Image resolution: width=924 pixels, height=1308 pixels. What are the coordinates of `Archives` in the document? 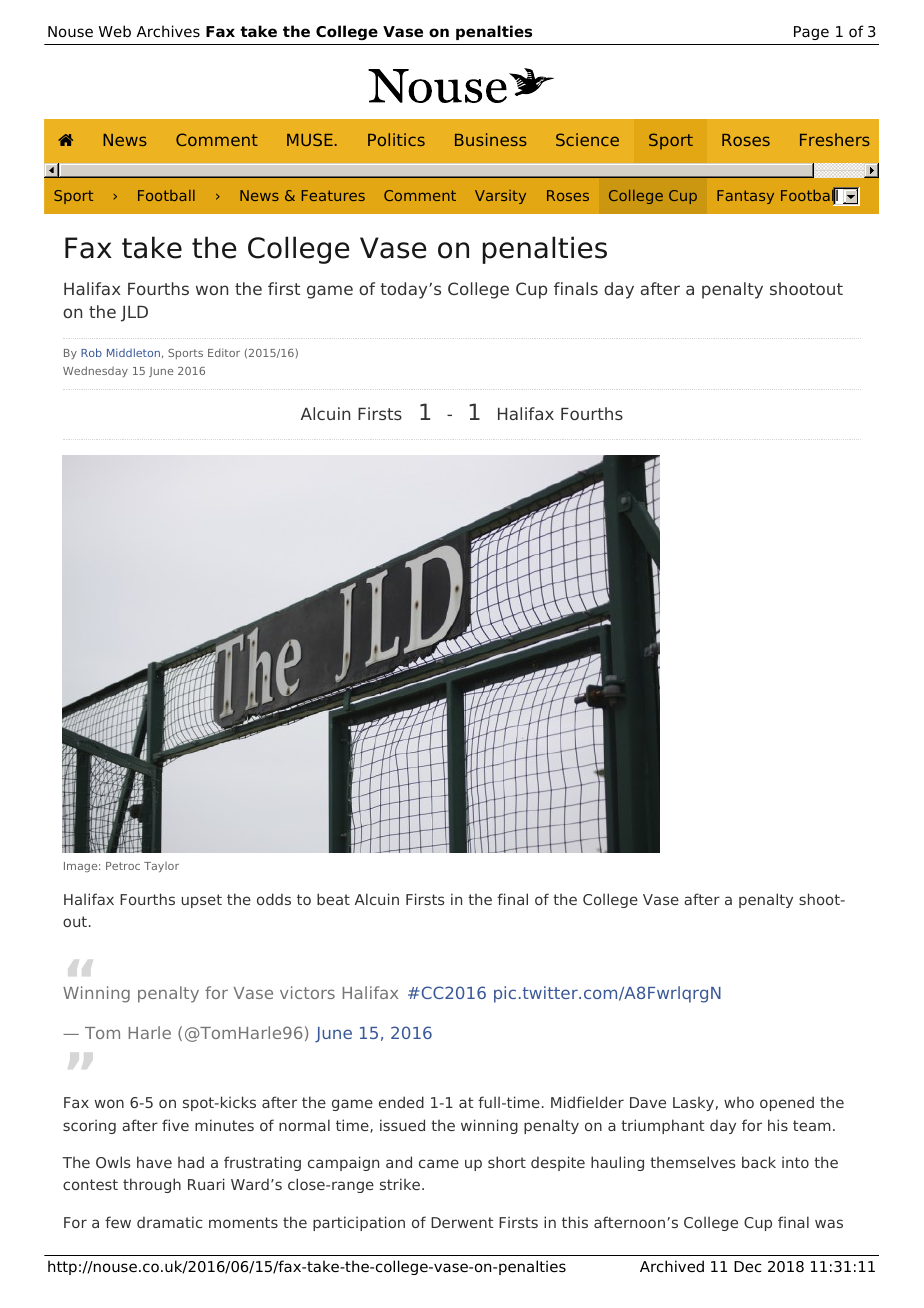 It's located at (168, 31).
